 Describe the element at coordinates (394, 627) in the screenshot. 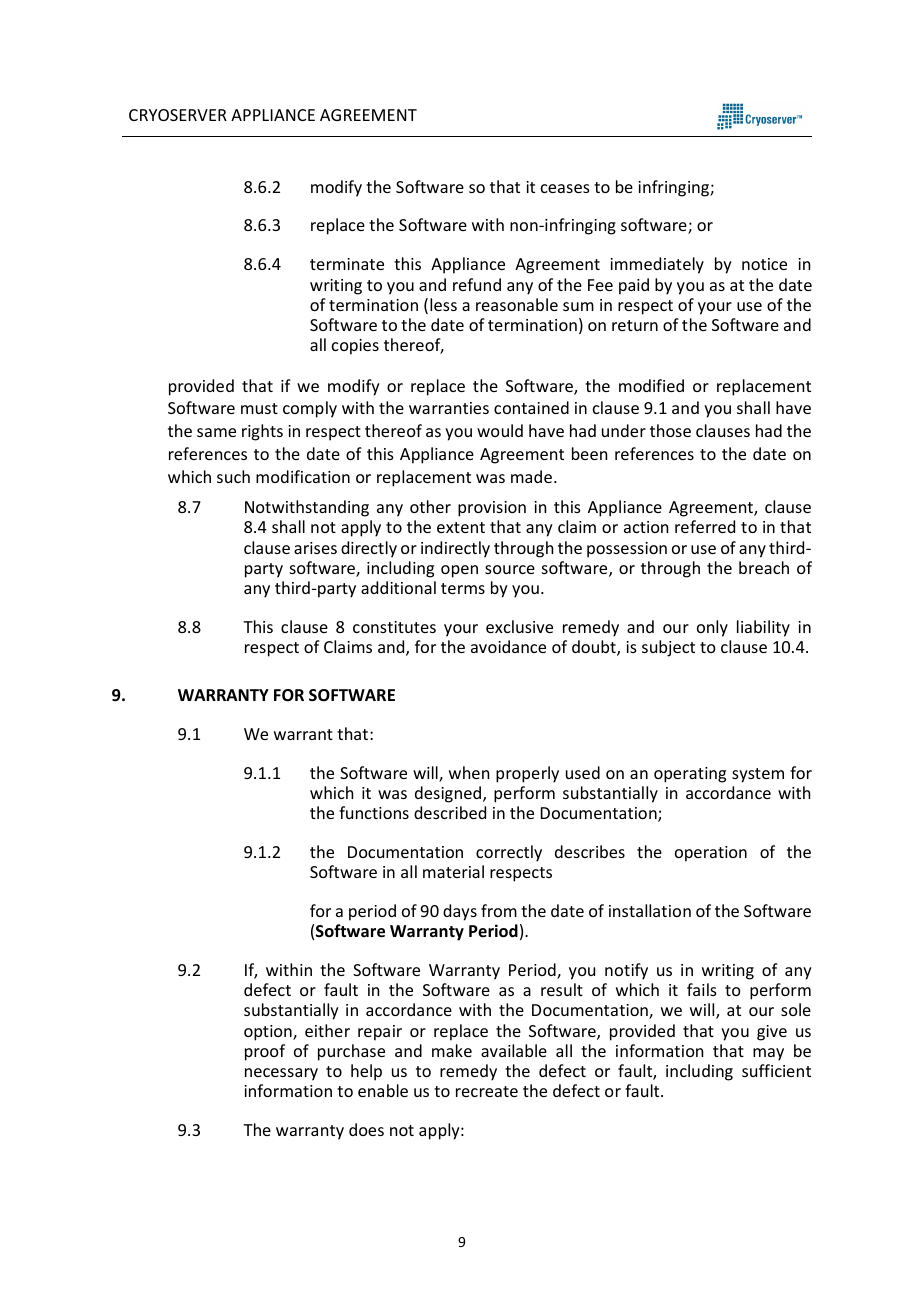

I see `constitutes` at that location.
